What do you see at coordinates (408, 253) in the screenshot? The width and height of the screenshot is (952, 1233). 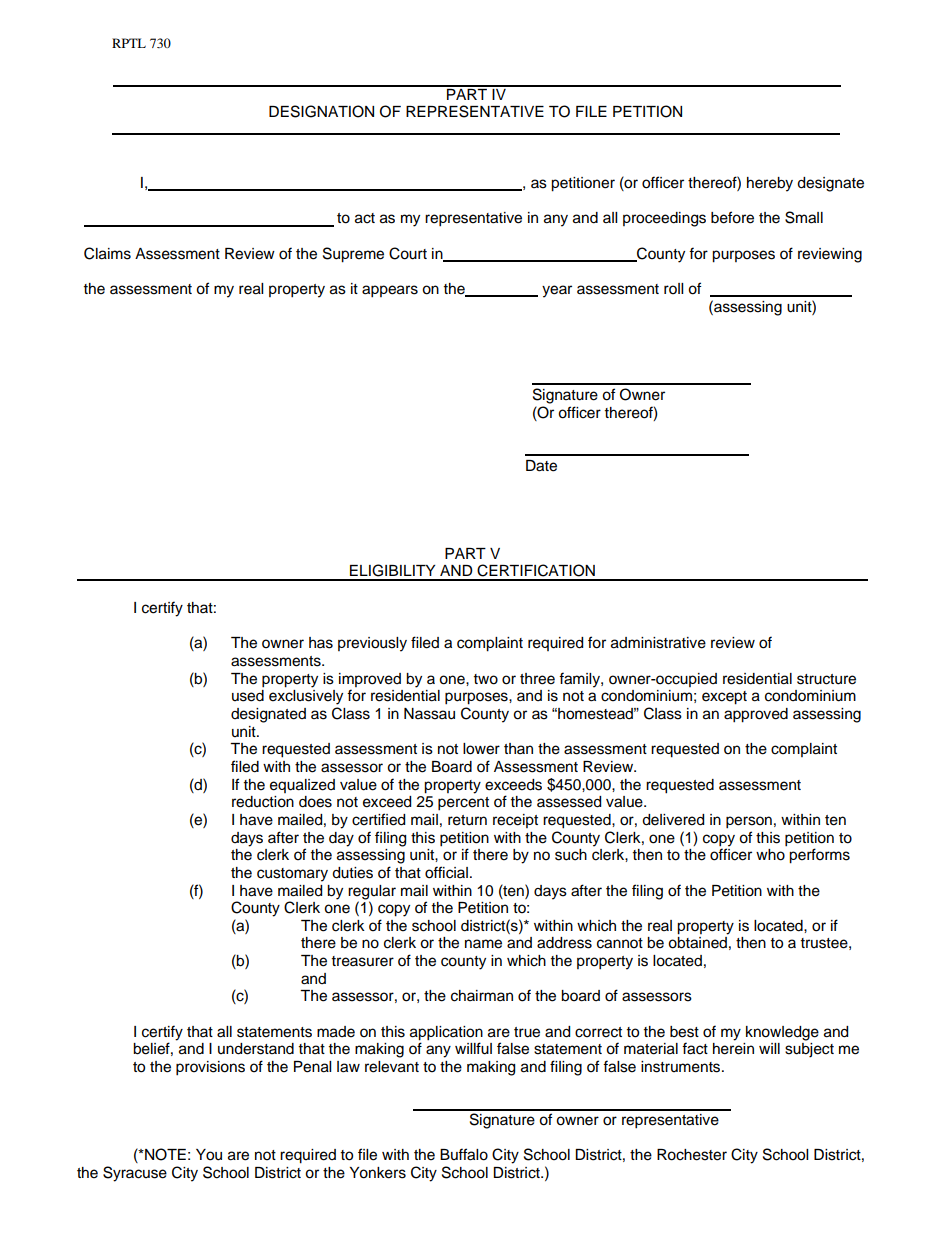 I see `Court` at bounding box center [408, 253].
